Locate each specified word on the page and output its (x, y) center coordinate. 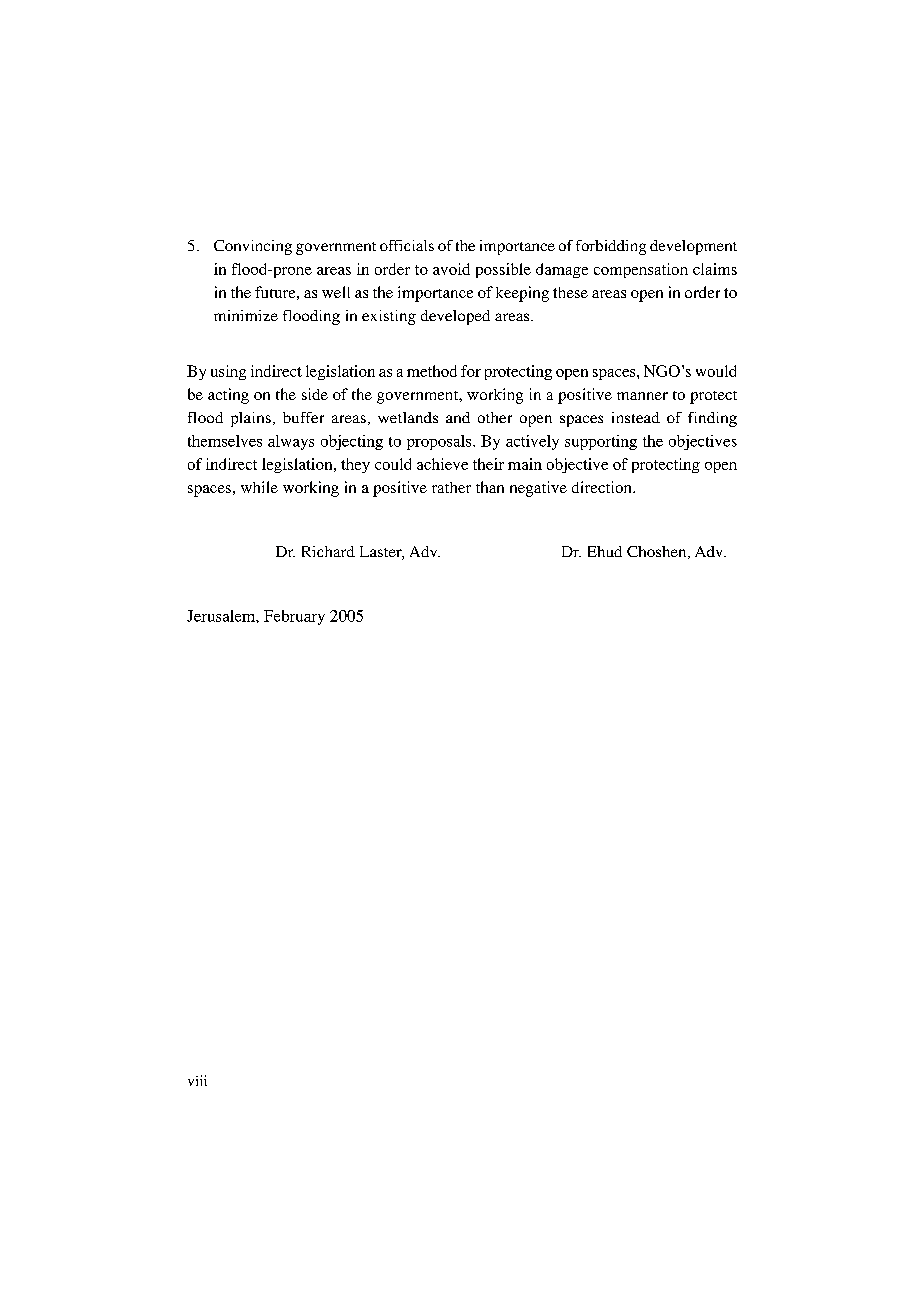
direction (603, 487)
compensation (641, 270)
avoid (451, 269)
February (294, 617)
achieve (442, 464)
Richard (328, 551)
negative (538, 489)
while (259, 487)
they (355, 465)
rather (451, 487)
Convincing (253, 247)
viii (197, 1080)
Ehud (605, 551)
